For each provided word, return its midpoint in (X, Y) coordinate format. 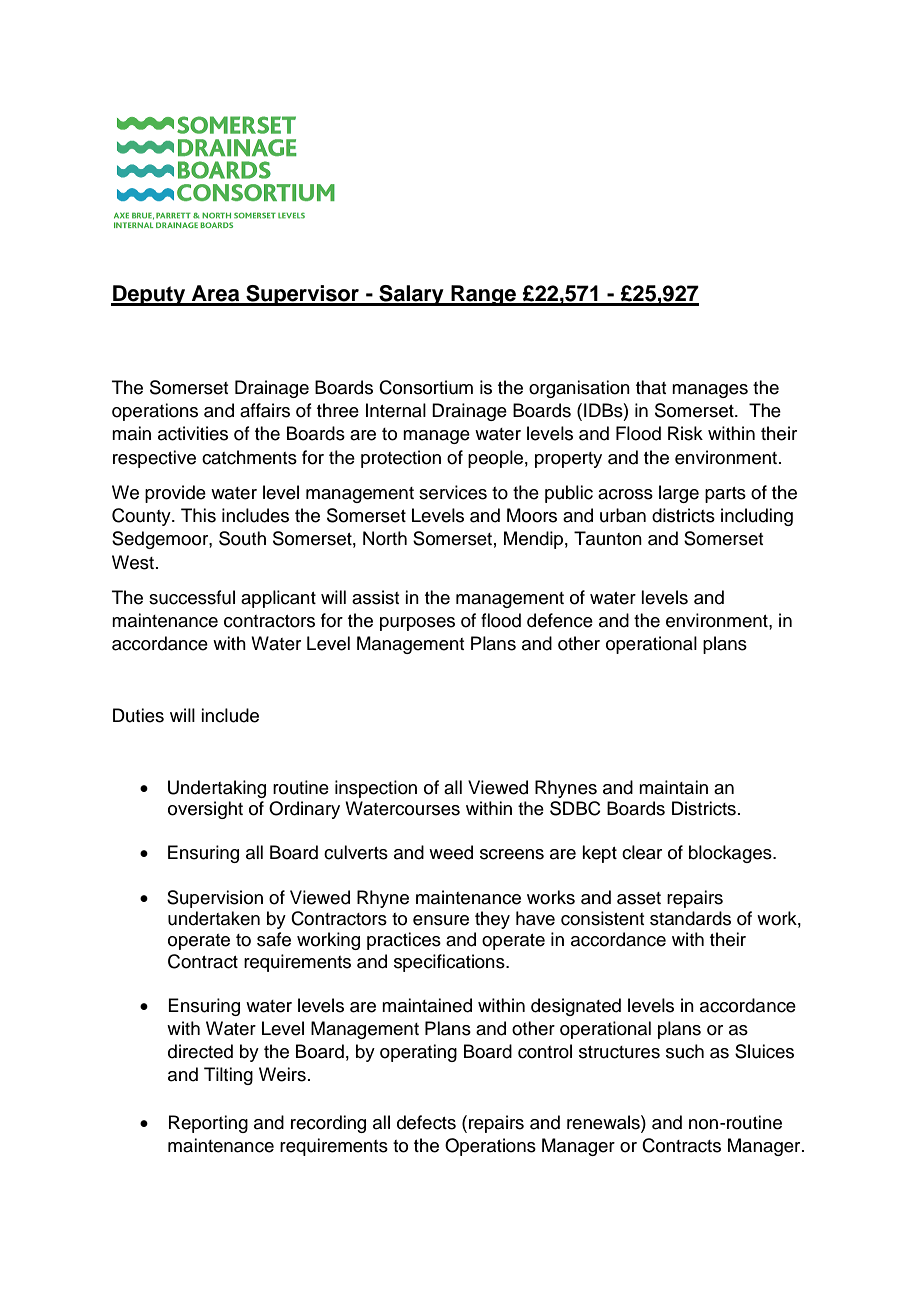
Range (483, 295)
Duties (138, 715)
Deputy (149, 295)
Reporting (208, 1124)
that (651, 387)
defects (426, 1122)
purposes (417, 624)
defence (560, 620)
